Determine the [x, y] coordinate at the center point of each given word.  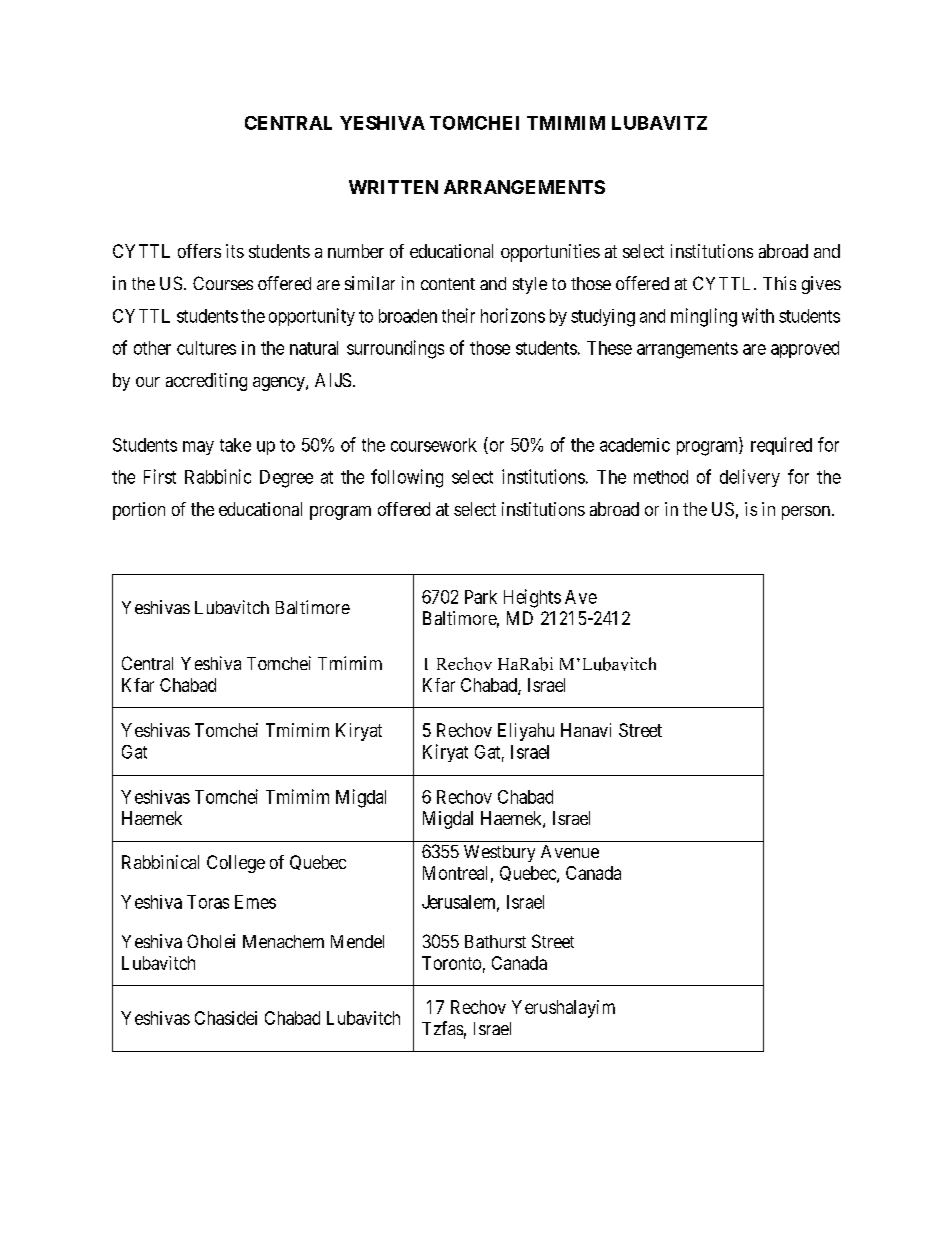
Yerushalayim [563, 1009]
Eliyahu [526, 732]
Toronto [451, 963]
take [235, 445]
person [806, 513]
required [781, 446]
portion [139, 511]
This [779, 283]
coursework [434, 445]
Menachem [283, 941]
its [235, 251]
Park [481, 597]
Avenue [570, 851]
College [236, 864]
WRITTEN [393, 187]
